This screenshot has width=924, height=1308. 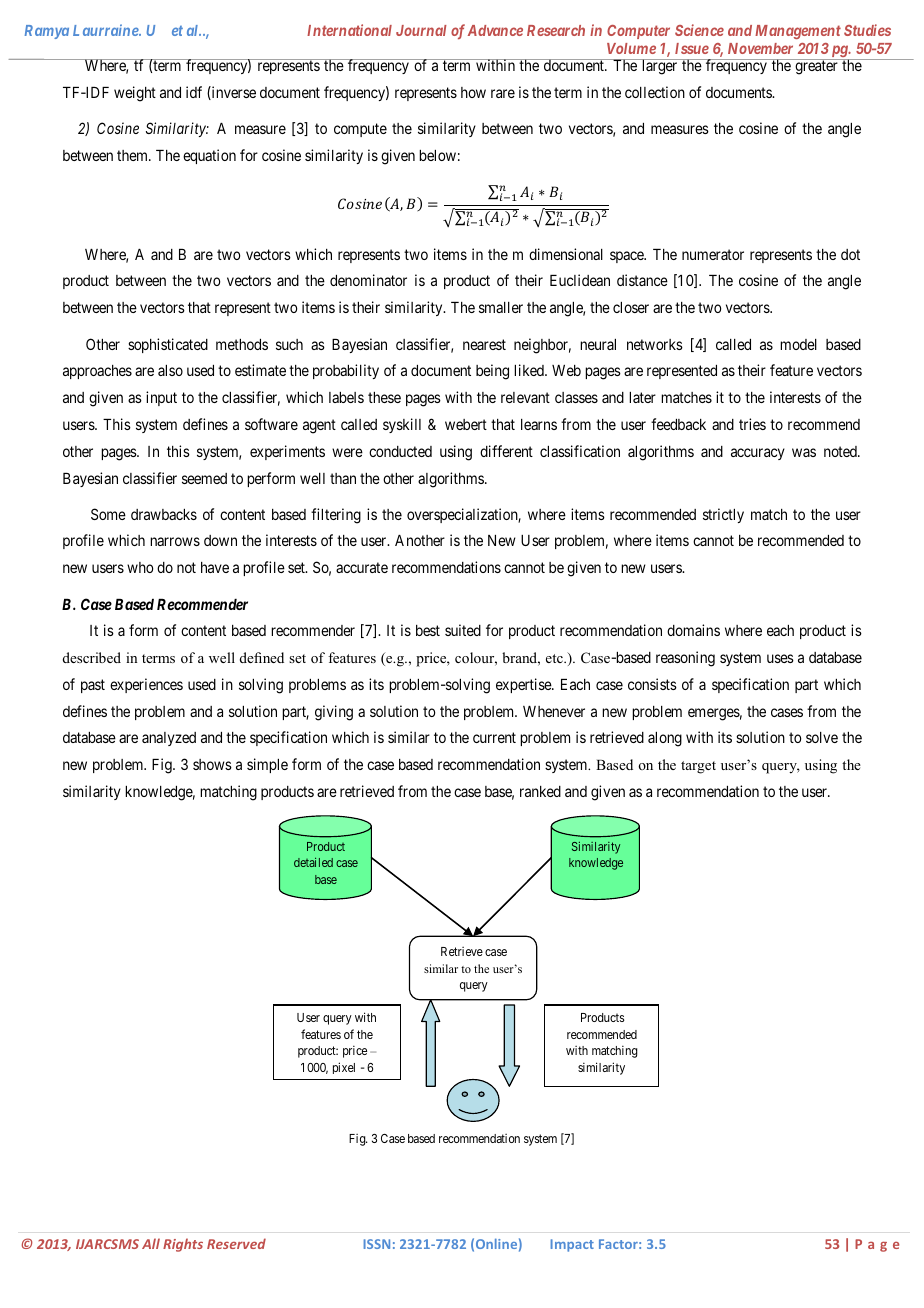 I want to click on described, so click(x=92, y=657).
